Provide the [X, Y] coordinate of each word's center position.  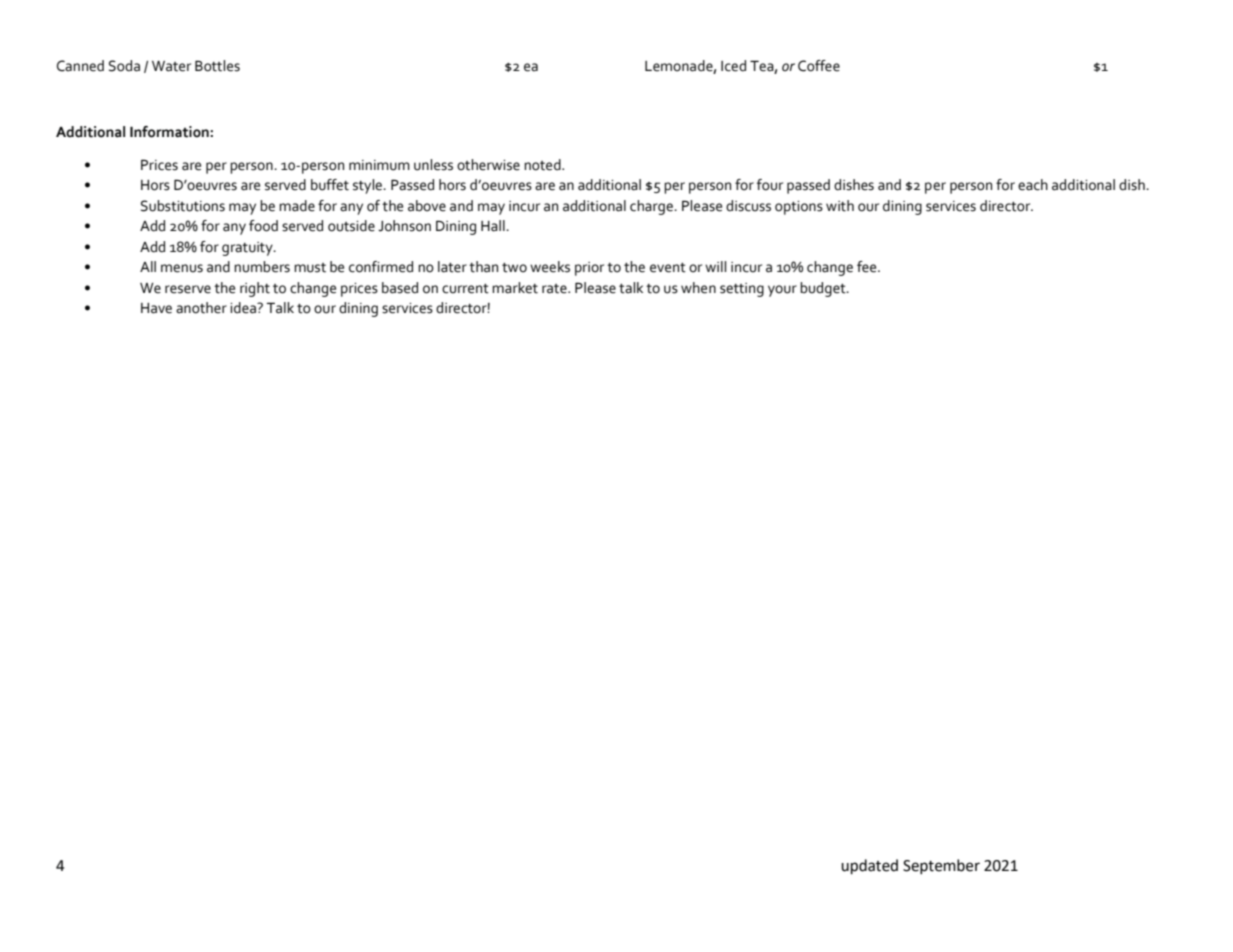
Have [156, 308]
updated [869, 867]
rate [555, 289]
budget [824, 289]
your [782, 291]
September [941, 867]
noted [543, 165]
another [201, 308]
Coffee [819, 66]
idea [244, 308]
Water [171, 66]
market [515, 288]
